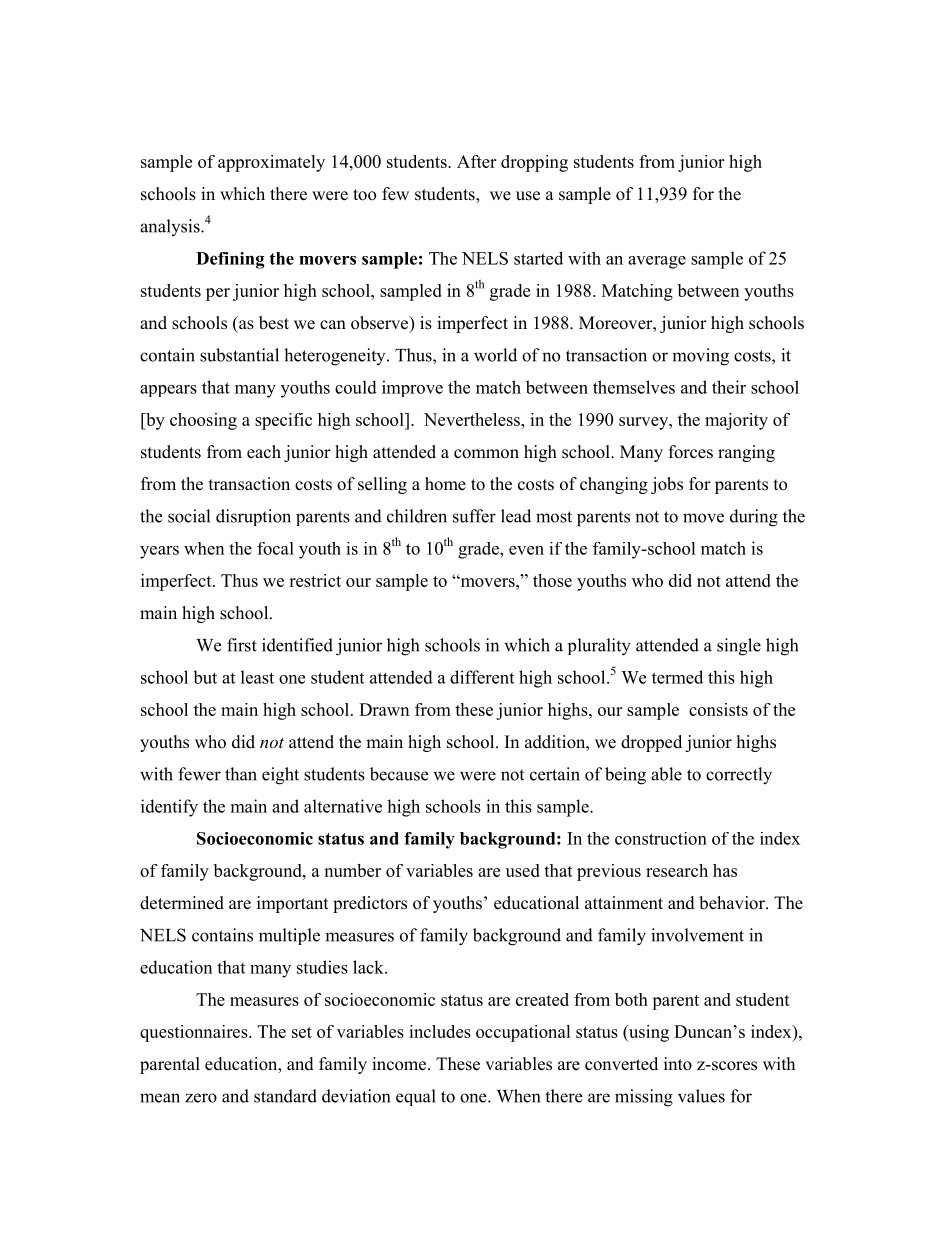  I want to click on After, so click(477, 161).
